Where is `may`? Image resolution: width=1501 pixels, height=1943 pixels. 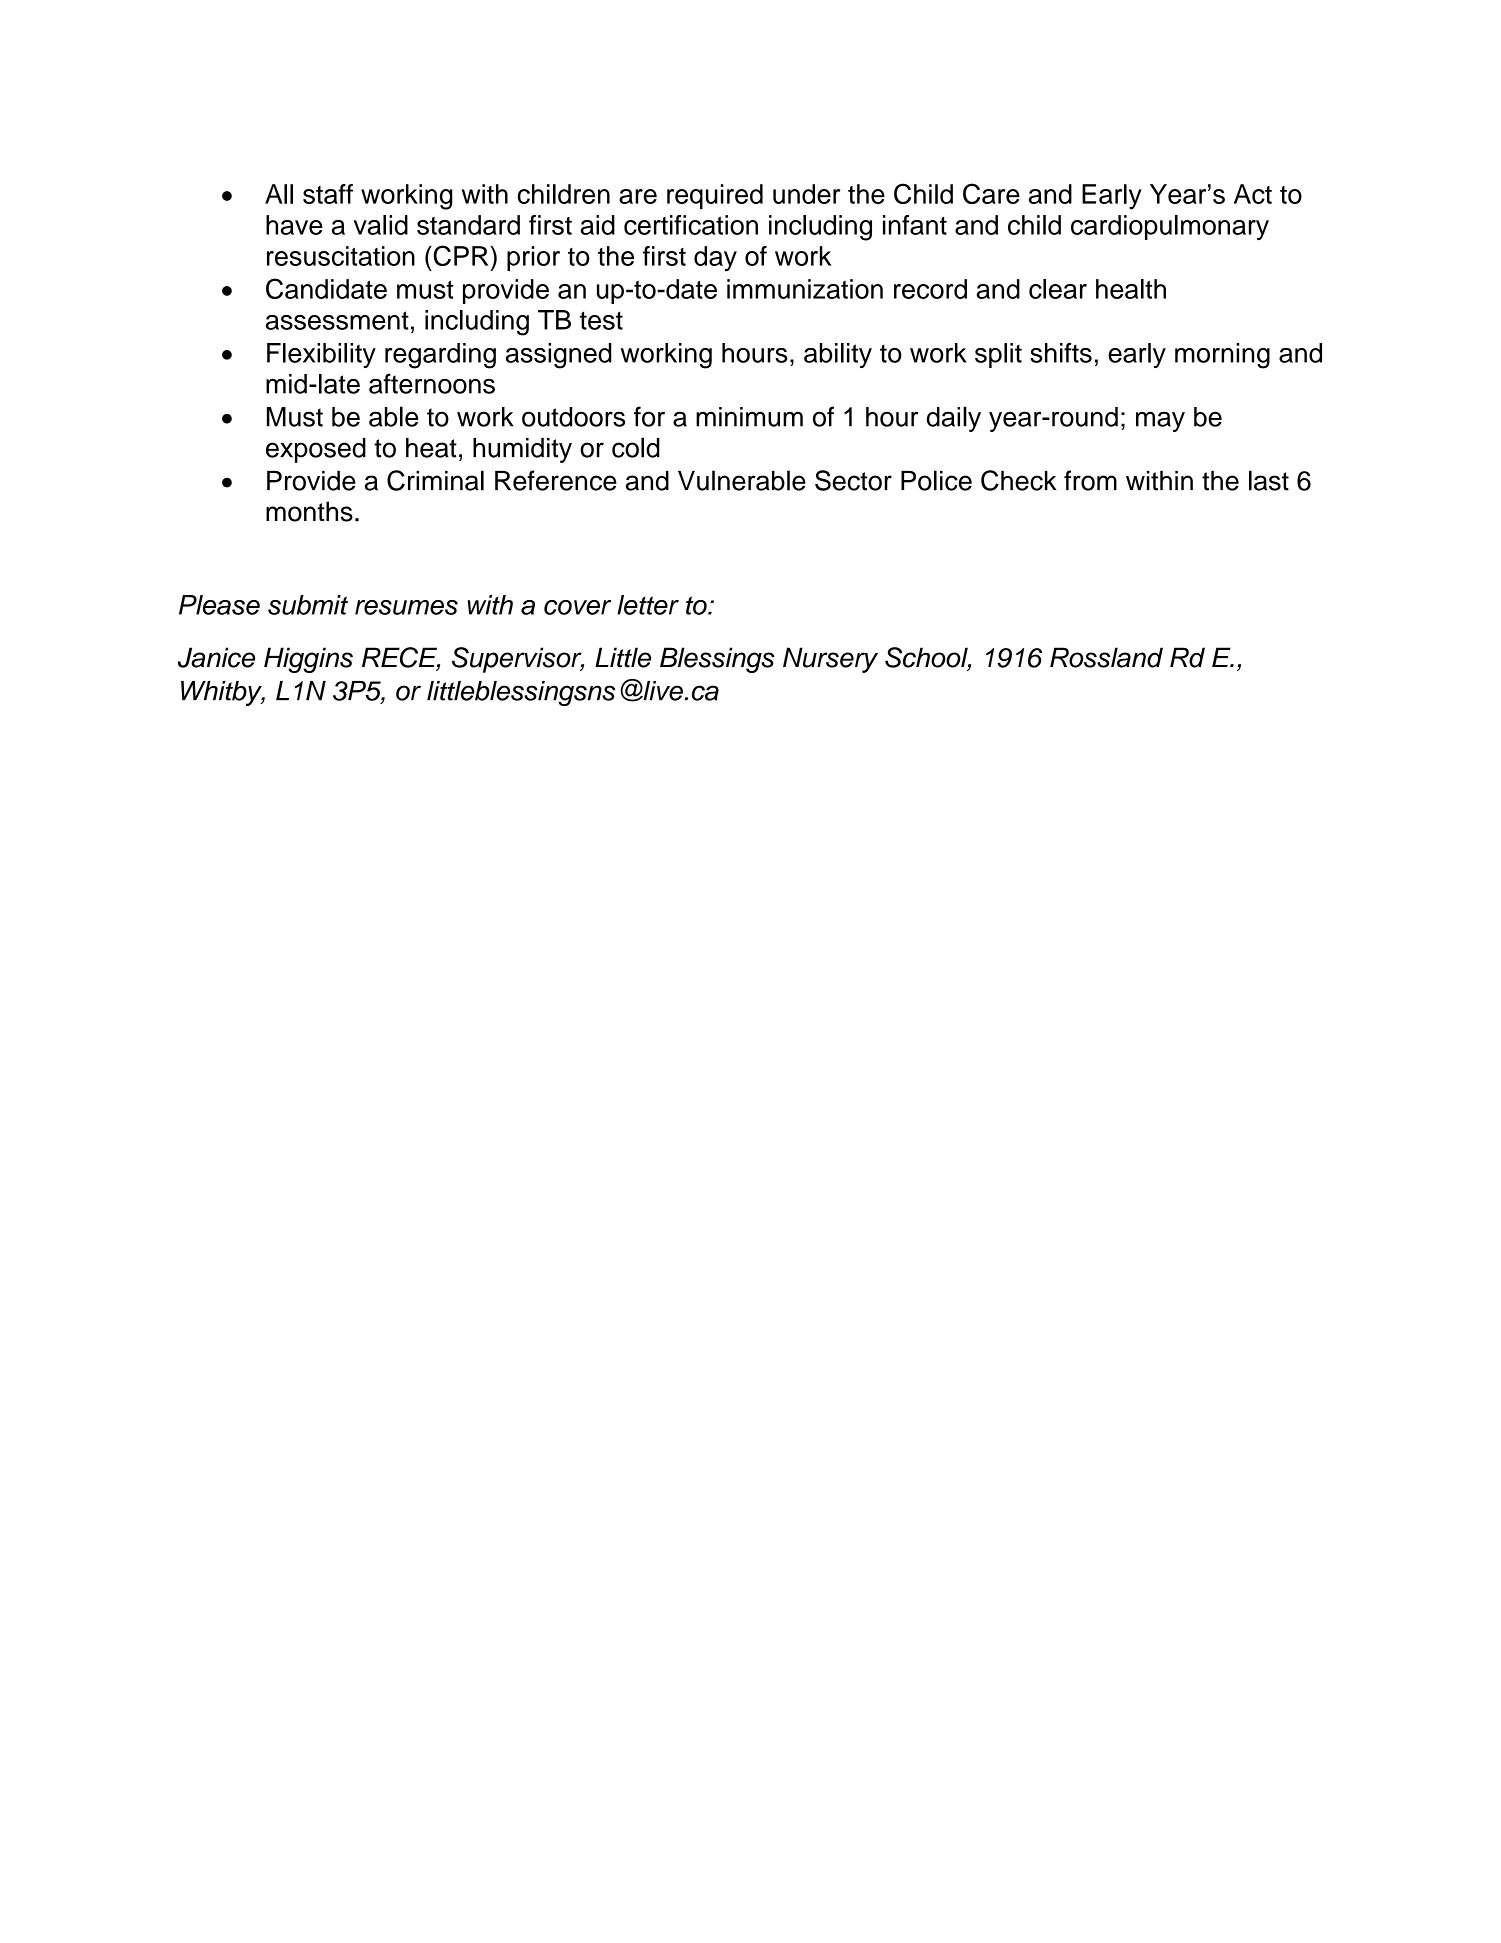
may is located at coordinates (1160, 421).
